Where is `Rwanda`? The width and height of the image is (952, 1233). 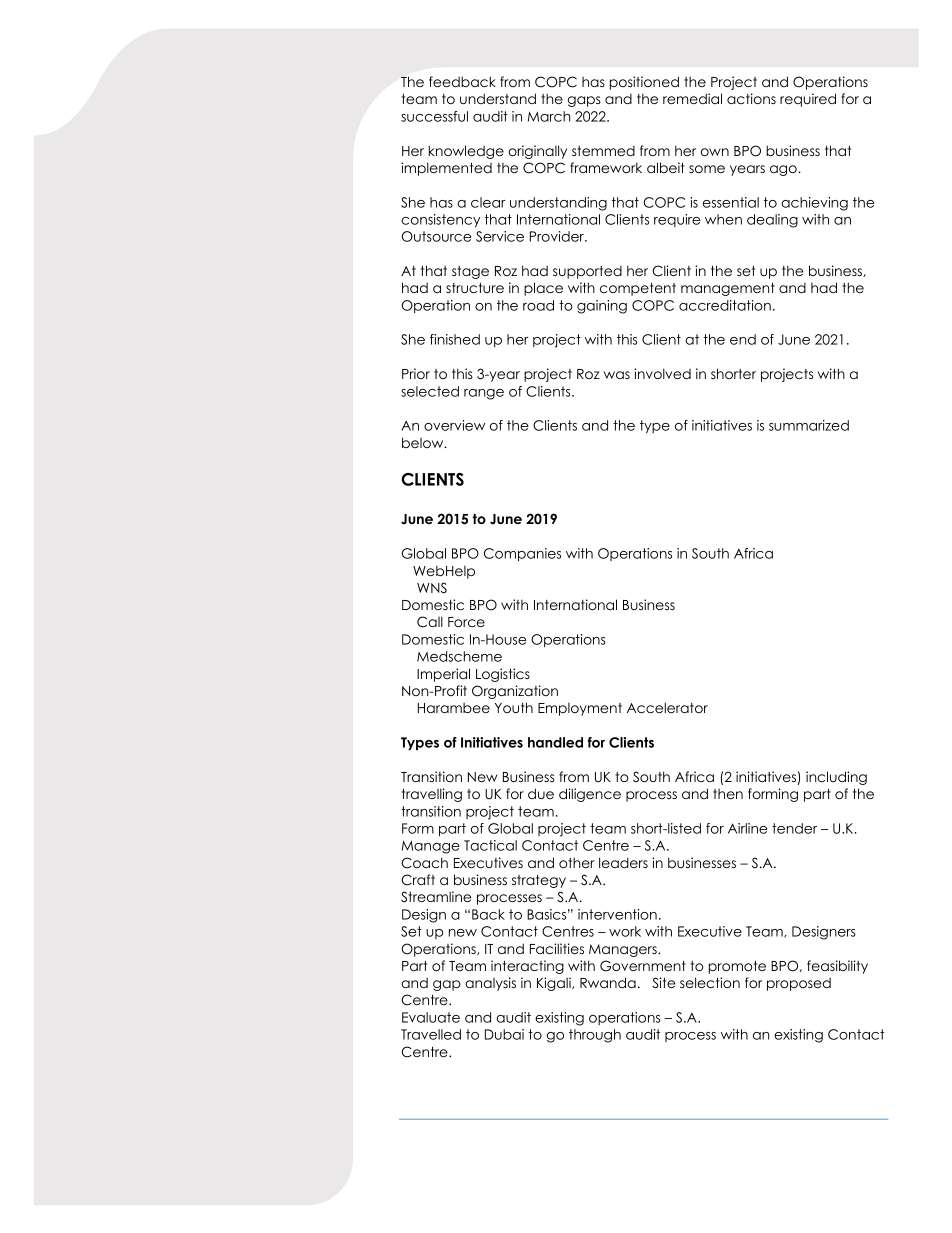
Rwanda is located at coordinates (608, 982).
